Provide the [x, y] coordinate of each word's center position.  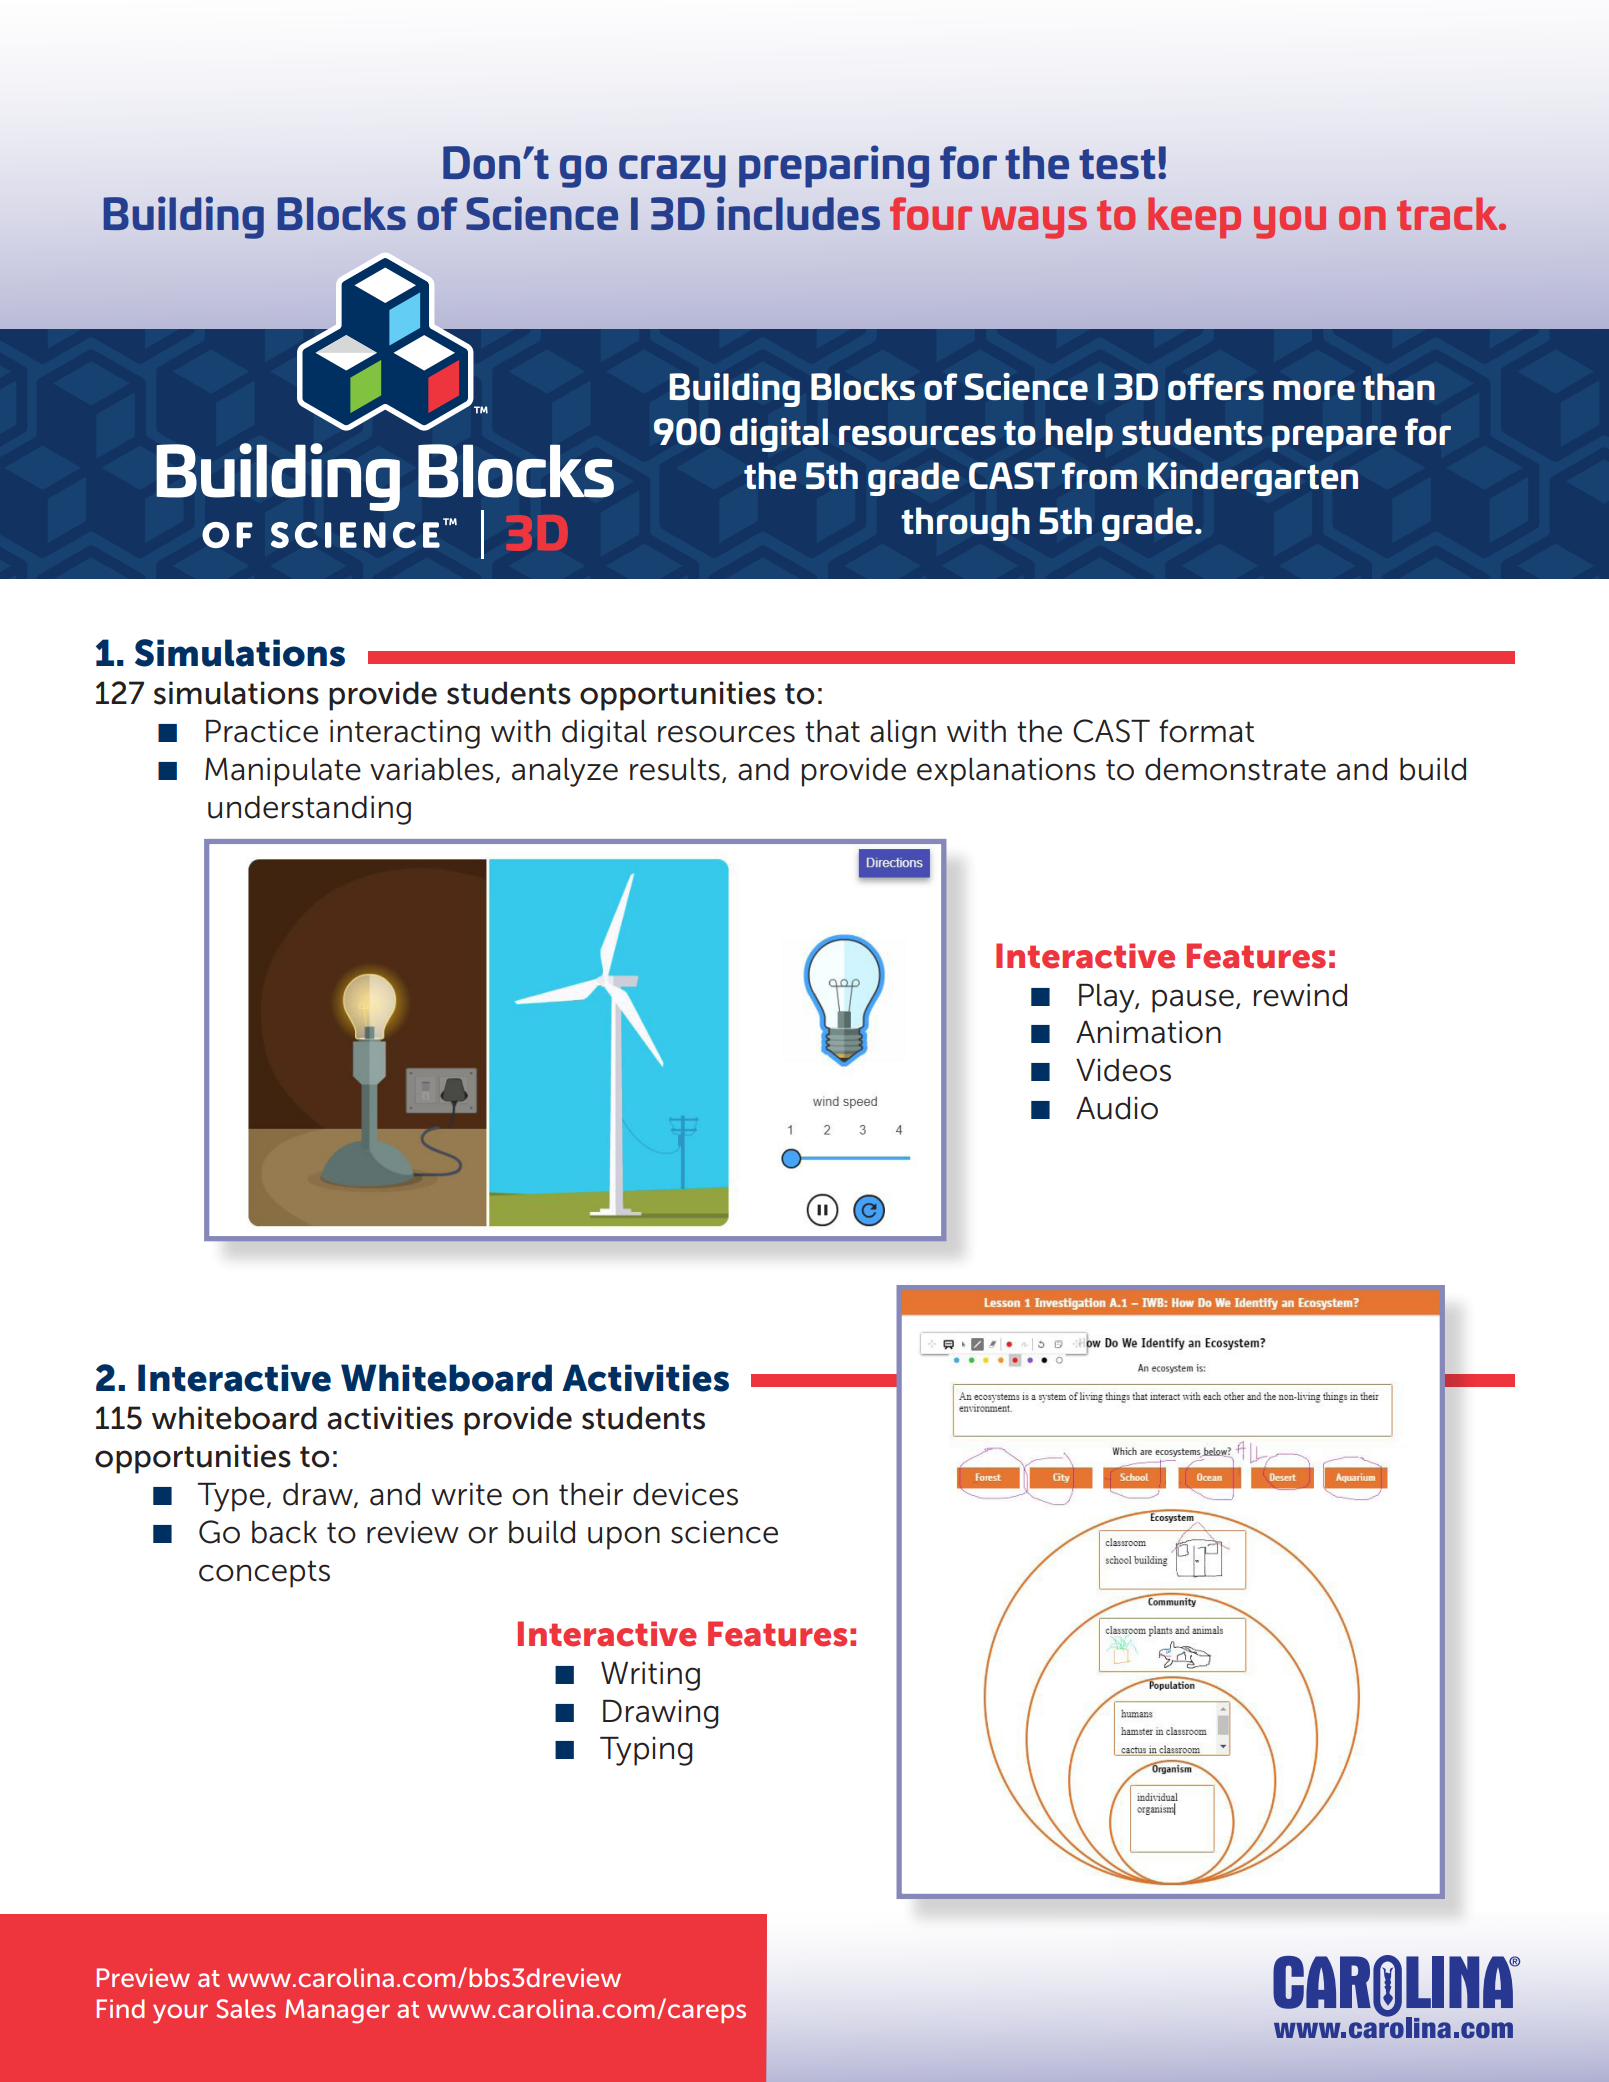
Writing [650, 1676]
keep [1194, 218]
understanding [309, 810]
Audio [1117, 1108]
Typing [646, 1751]
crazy [672, 171]
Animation [1148, 1032]
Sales [246, 2008]
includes [798, 213]
